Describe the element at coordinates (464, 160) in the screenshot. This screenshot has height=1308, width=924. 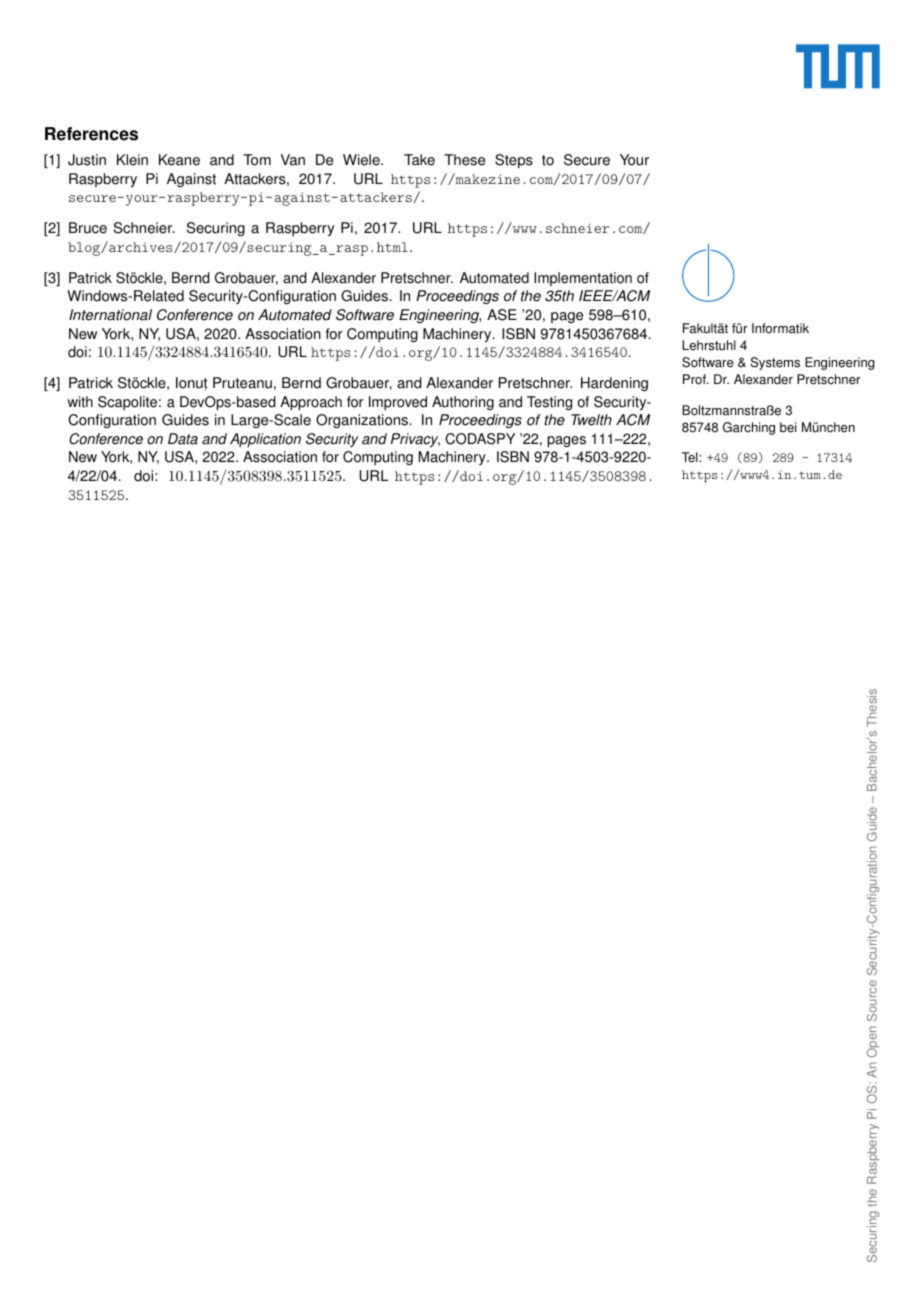
I see `These` at that location.
